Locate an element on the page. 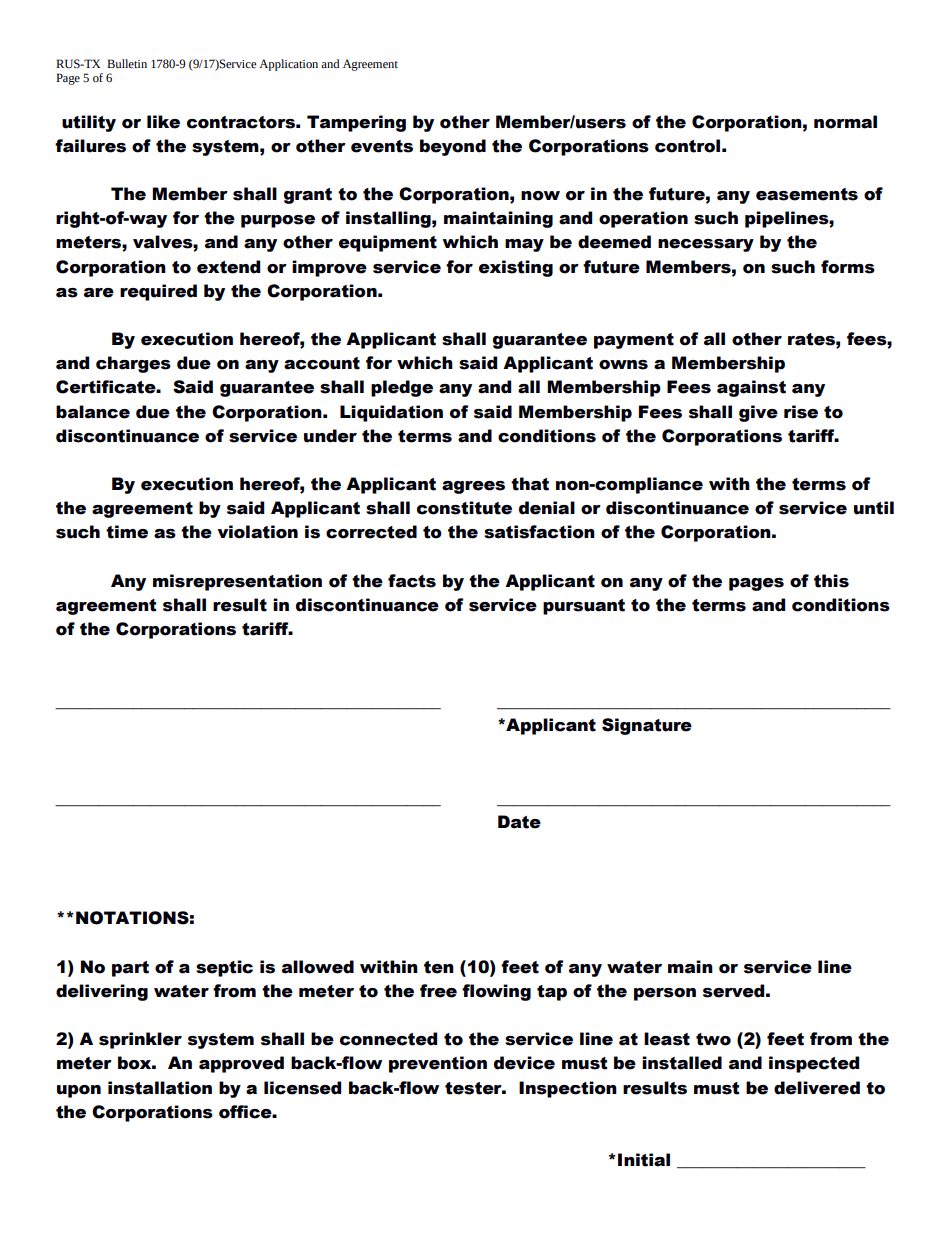 This document has height=1233, width=952. misrepresentation is located at coordinates (237, 582).
